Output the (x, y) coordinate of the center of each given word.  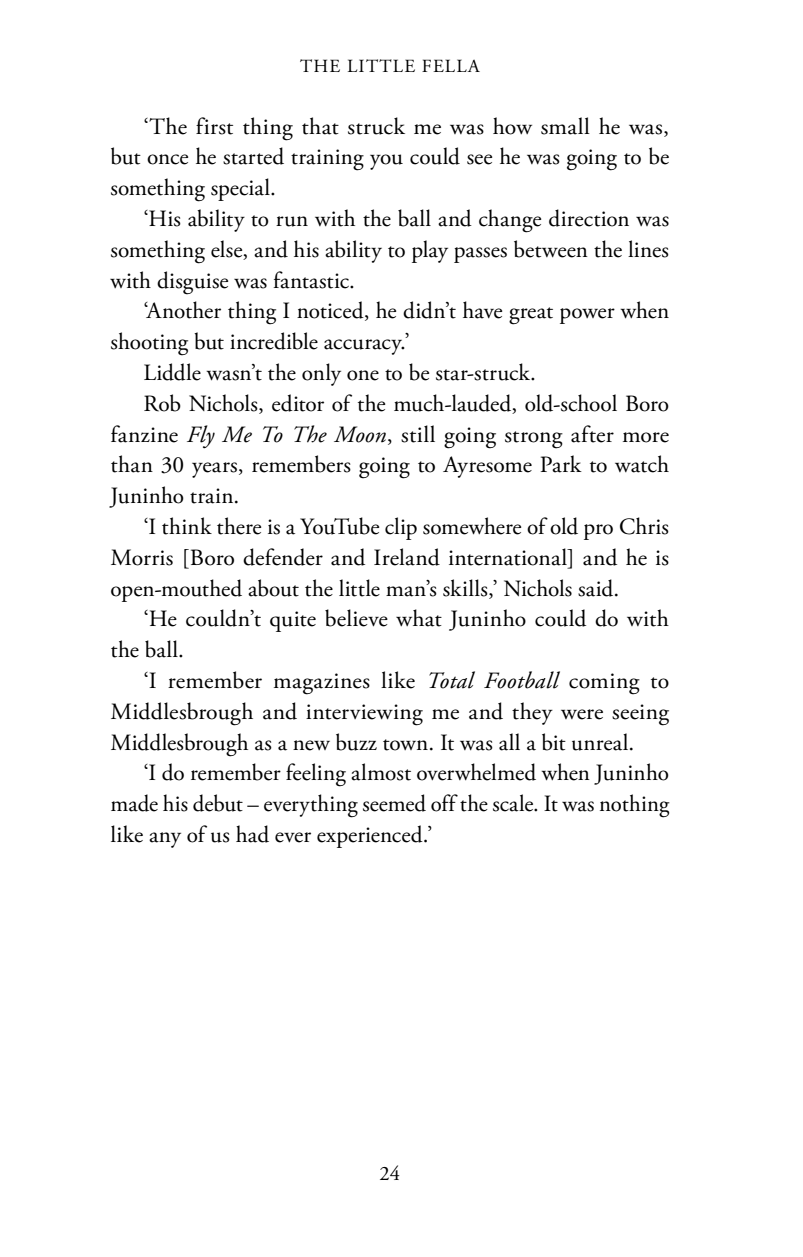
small (565, 126)
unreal (601, 742)
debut (218, 803)
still (418, 434)
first (214, 126)
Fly (201, 436)
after (592, 434)
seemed (394, 803)
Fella (451, 65)
